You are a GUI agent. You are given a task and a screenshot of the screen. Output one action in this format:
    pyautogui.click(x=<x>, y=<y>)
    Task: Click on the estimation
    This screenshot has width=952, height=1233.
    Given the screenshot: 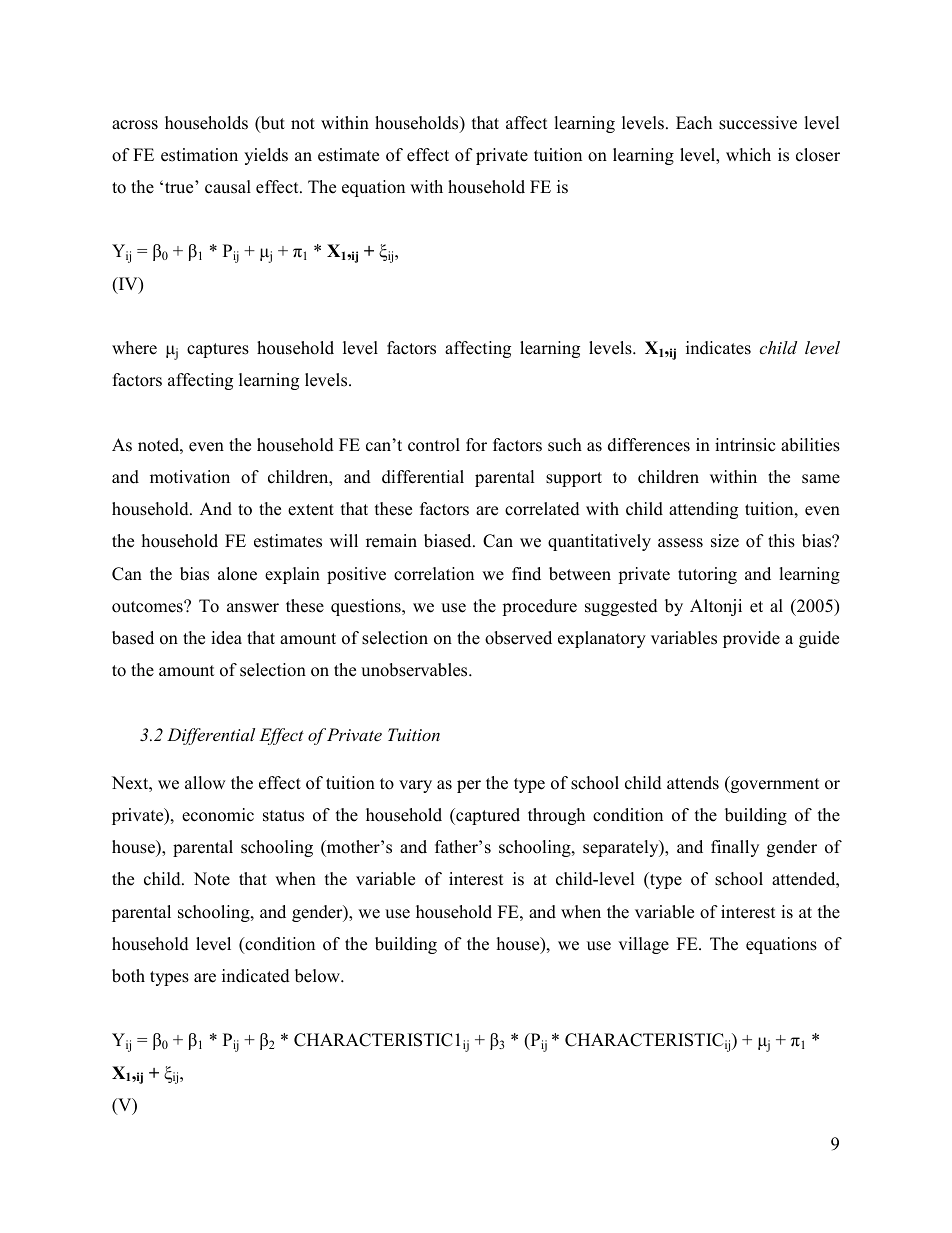 What is the action you would take?
    pyautogui.click(x=199, y=155)
